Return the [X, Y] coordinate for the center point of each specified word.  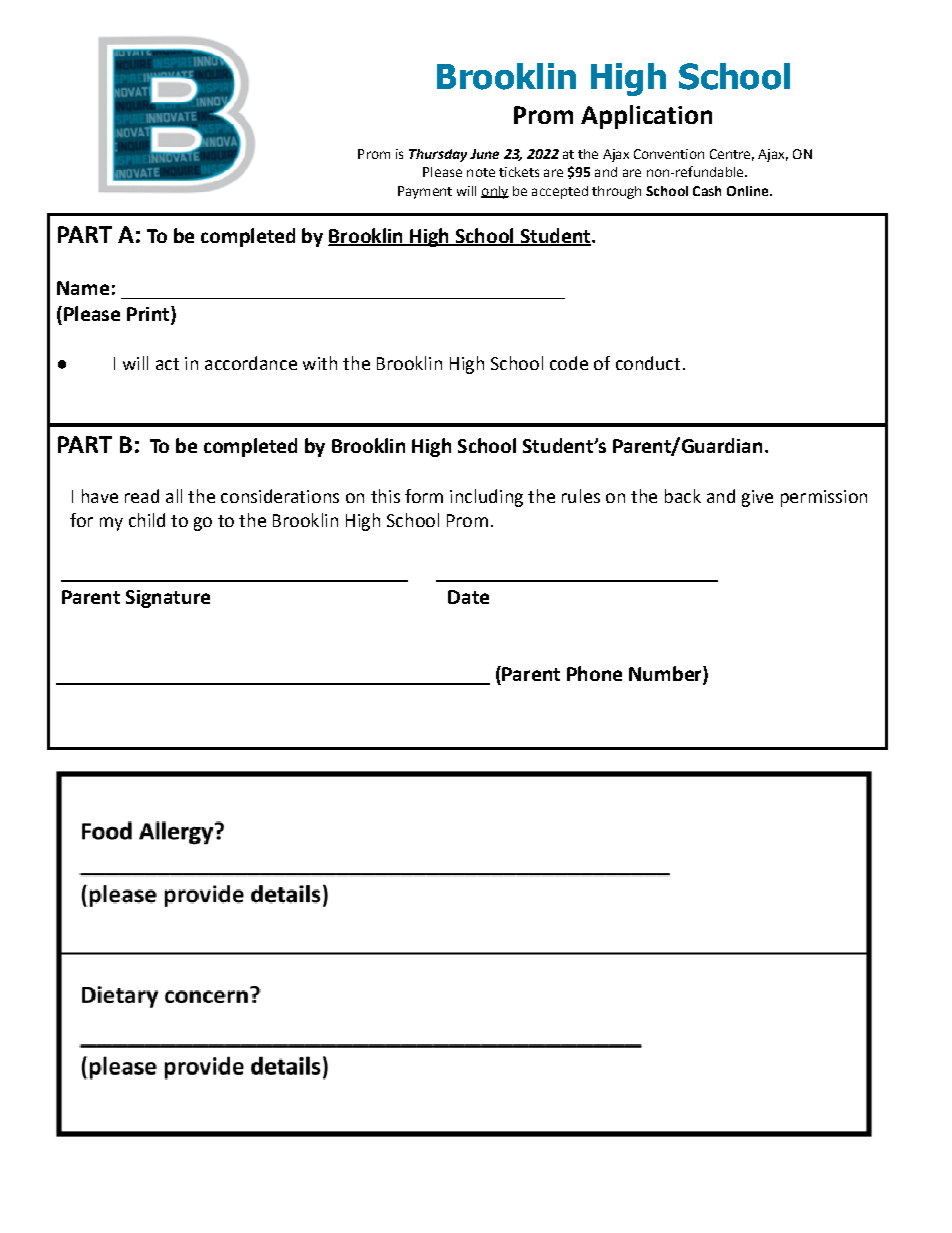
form [424, 496]
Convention [669, 154]
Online [749, 191]
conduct [648, 363]
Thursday [438, 155]
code [569, 363]
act [167, 364]
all [174, 496]
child [147, 520]
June [484, 154]
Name [83, 288]
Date [468, 597]
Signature [168, 599]
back [683, 496]
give [757, 498]
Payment [425, 192]
